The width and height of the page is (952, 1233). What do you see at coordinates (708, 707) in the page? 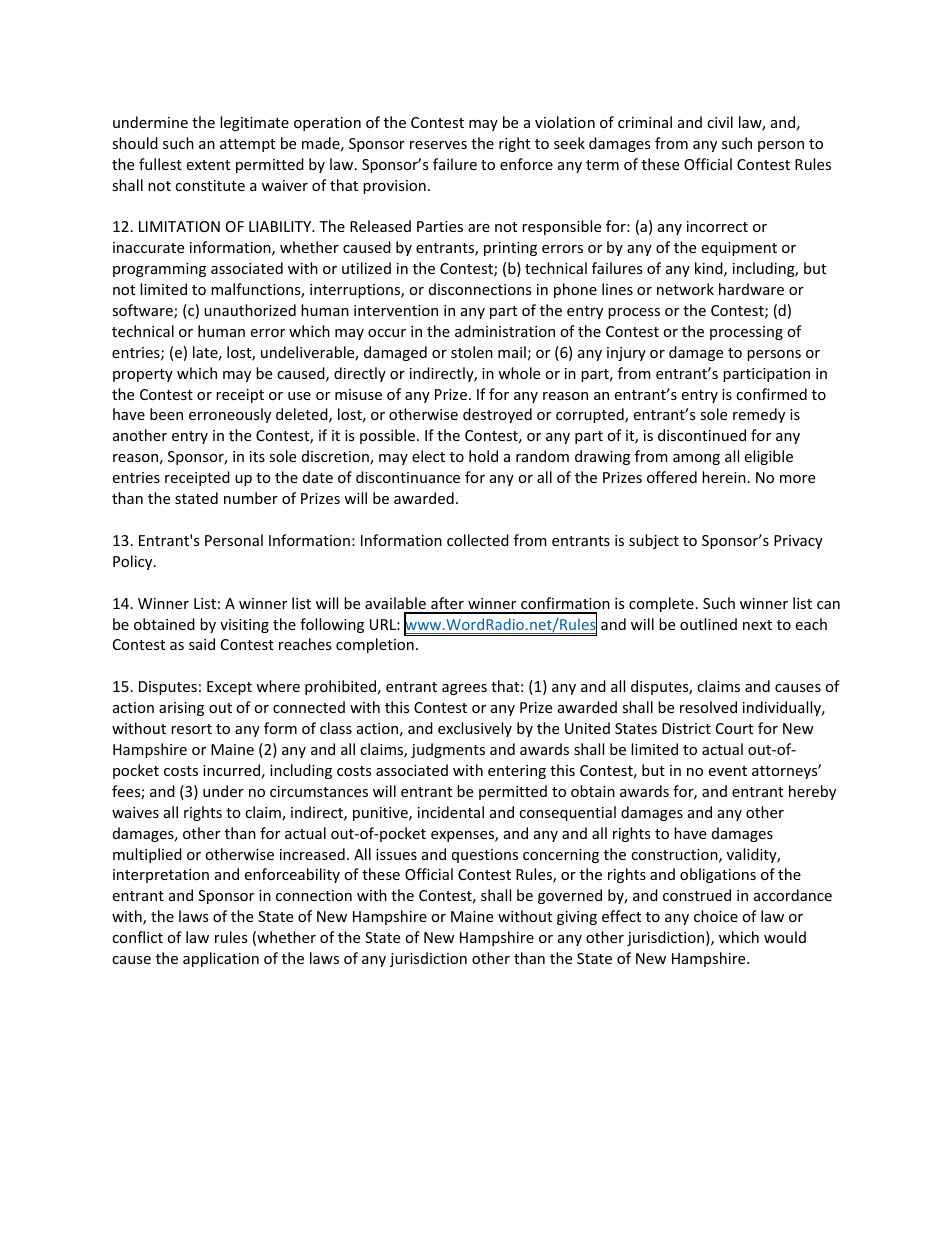
I see `resolved` at bounding box center [708, 707].
